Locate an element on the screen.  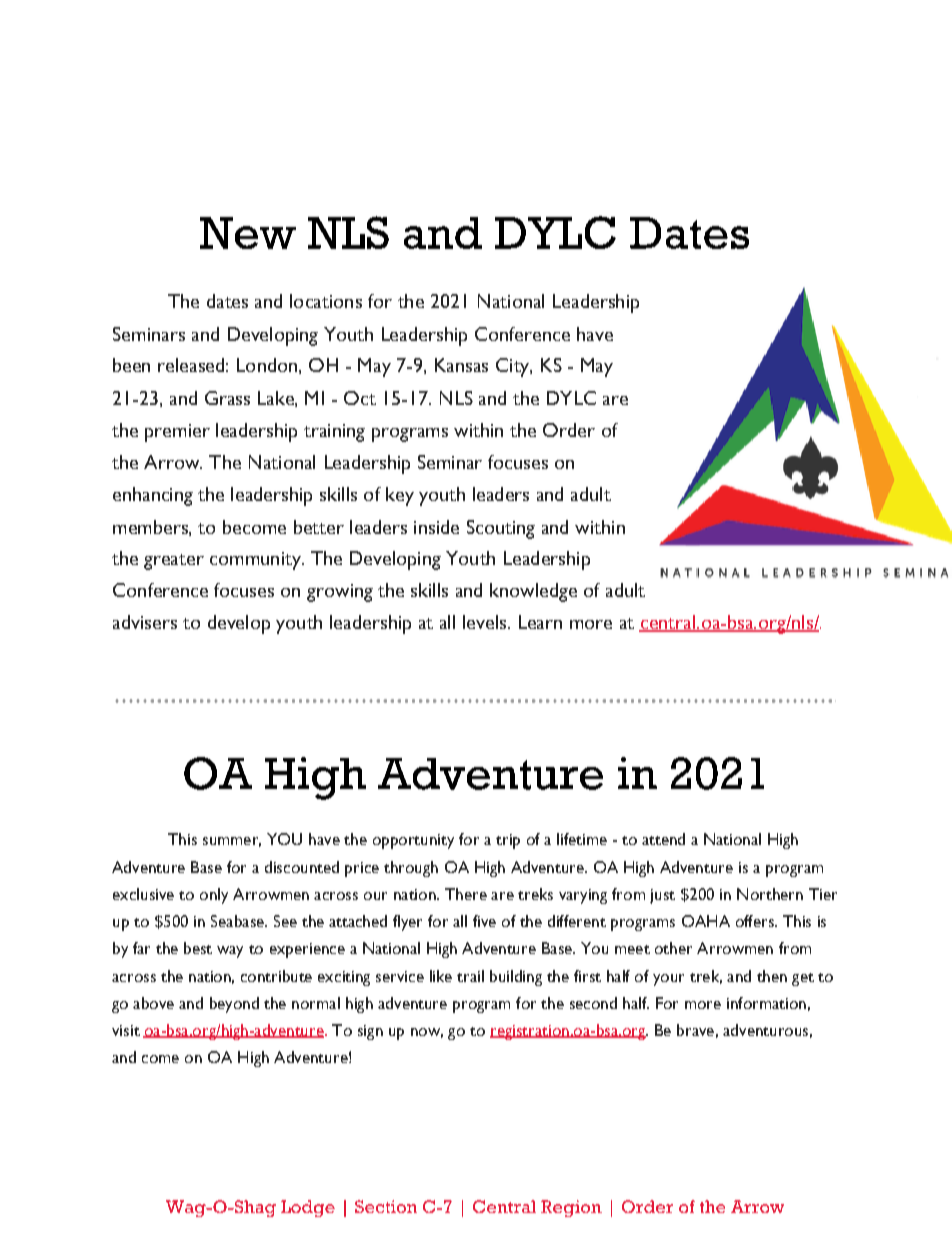
There is located at coordinates (466, 894).
